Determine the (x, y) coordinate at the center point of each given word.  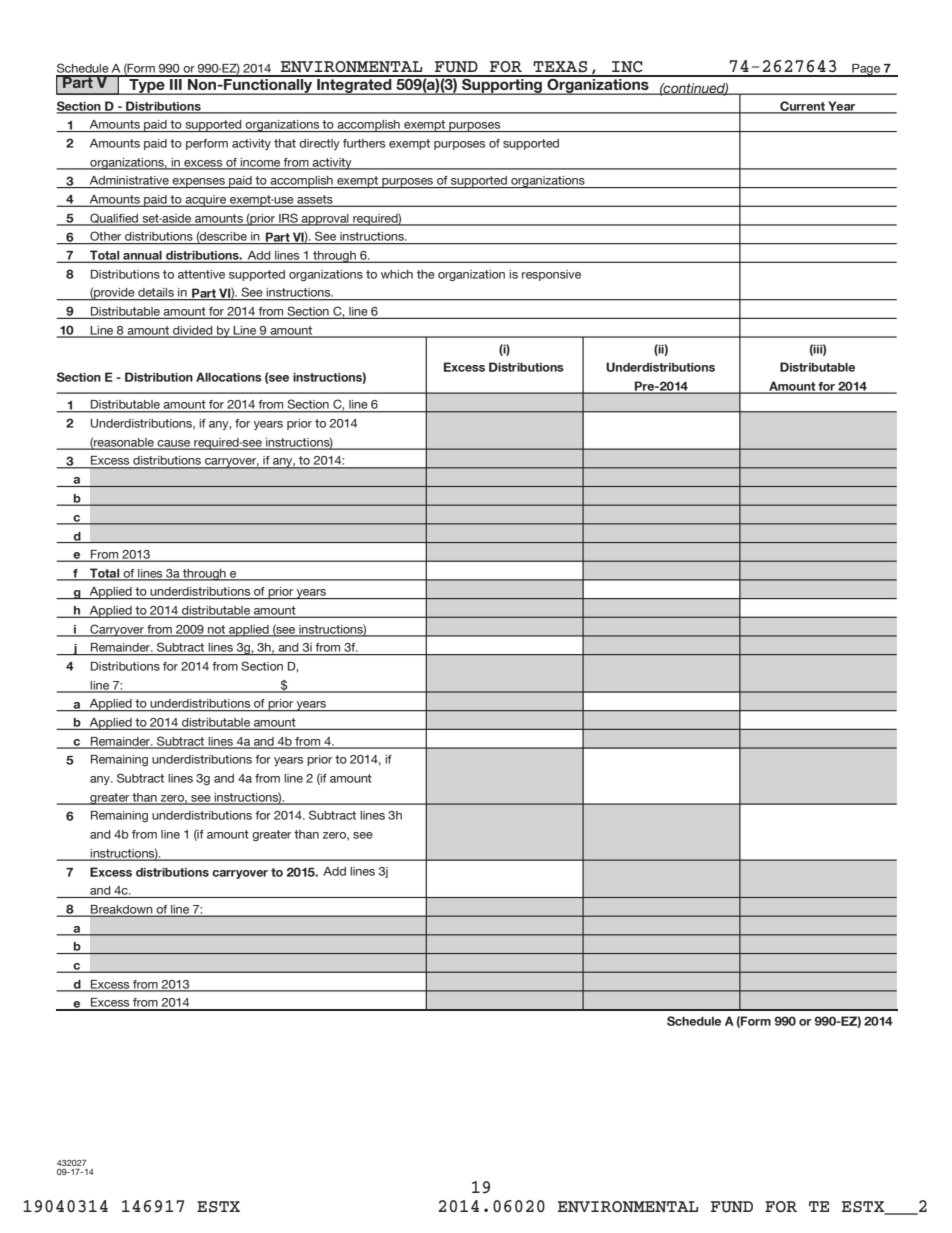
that (285, 143)
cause (174, 444)
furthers (364, 143)
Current (802, 107)
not (217, 630)
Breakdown (122, 910)
